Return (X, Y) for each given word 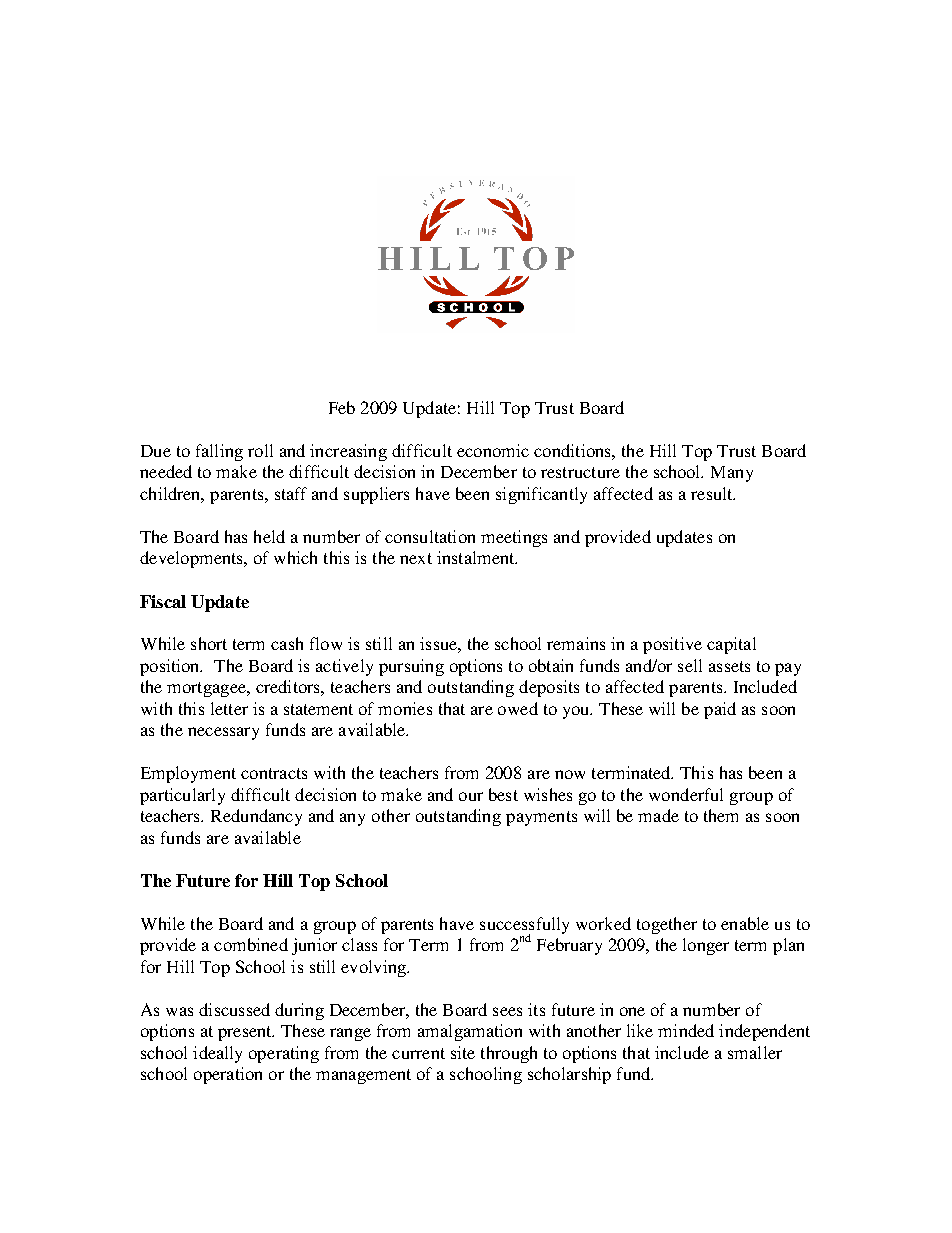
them (721, 815)
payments (541, 818)
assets (729, 666)
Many (732, 474)
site (463, 1052)
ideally (217, 1054)
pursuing (411, 667)
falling (219, 452)
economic (493, 450)
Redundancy (256, 817)
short (209, 643)
